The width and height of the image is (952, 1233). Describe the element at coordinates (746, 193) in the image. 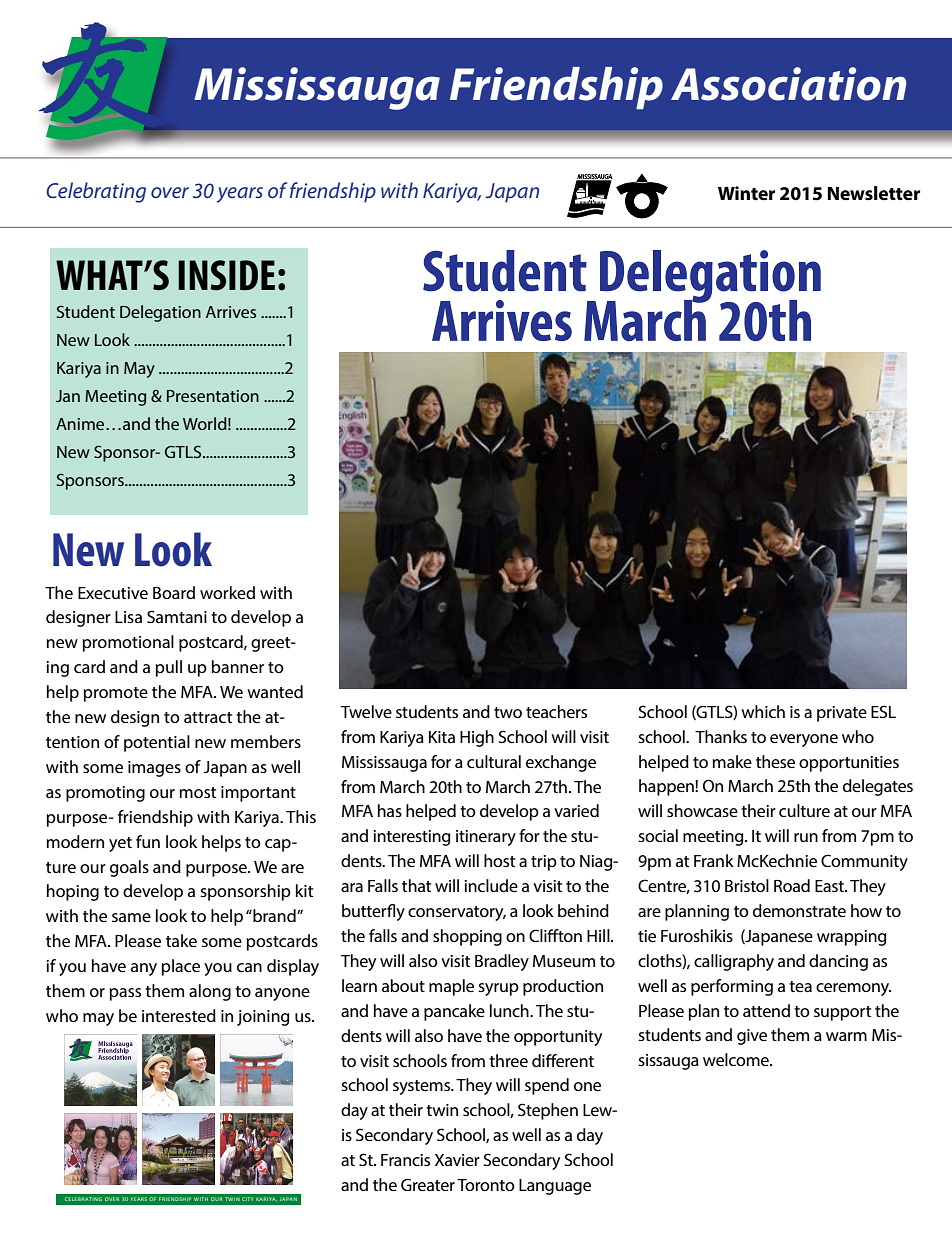

I see `Winter` at that location.
